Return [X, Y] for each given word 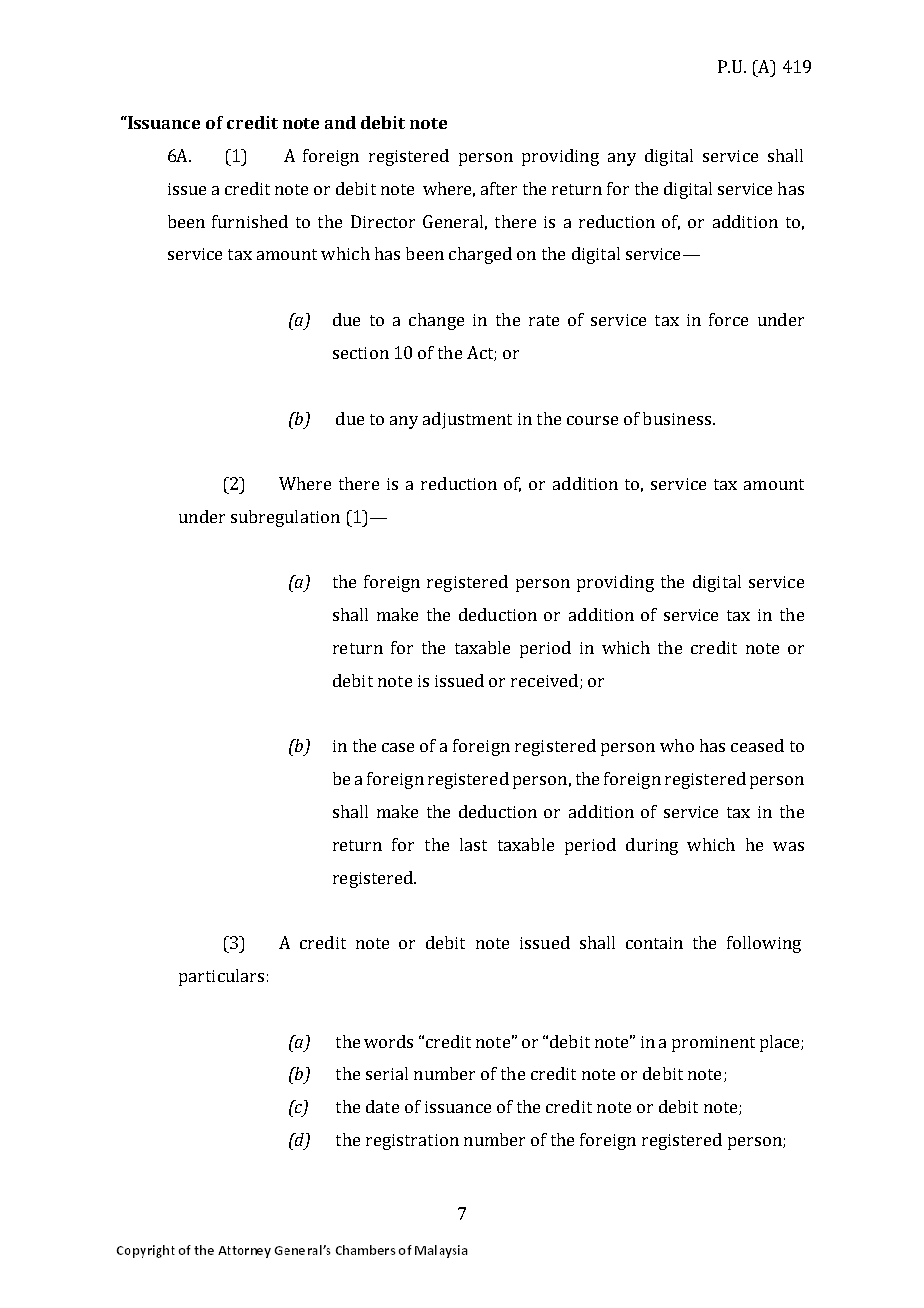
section [361, 353]
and [340, 122]
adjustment [467, 420]
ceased [757, 745]
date [382, 1106]
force [728, 319]
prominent [713, 1044]
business [677, 418]
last [473, 844]
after [499, 188]
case [398, 747]
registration [412, 1142]
